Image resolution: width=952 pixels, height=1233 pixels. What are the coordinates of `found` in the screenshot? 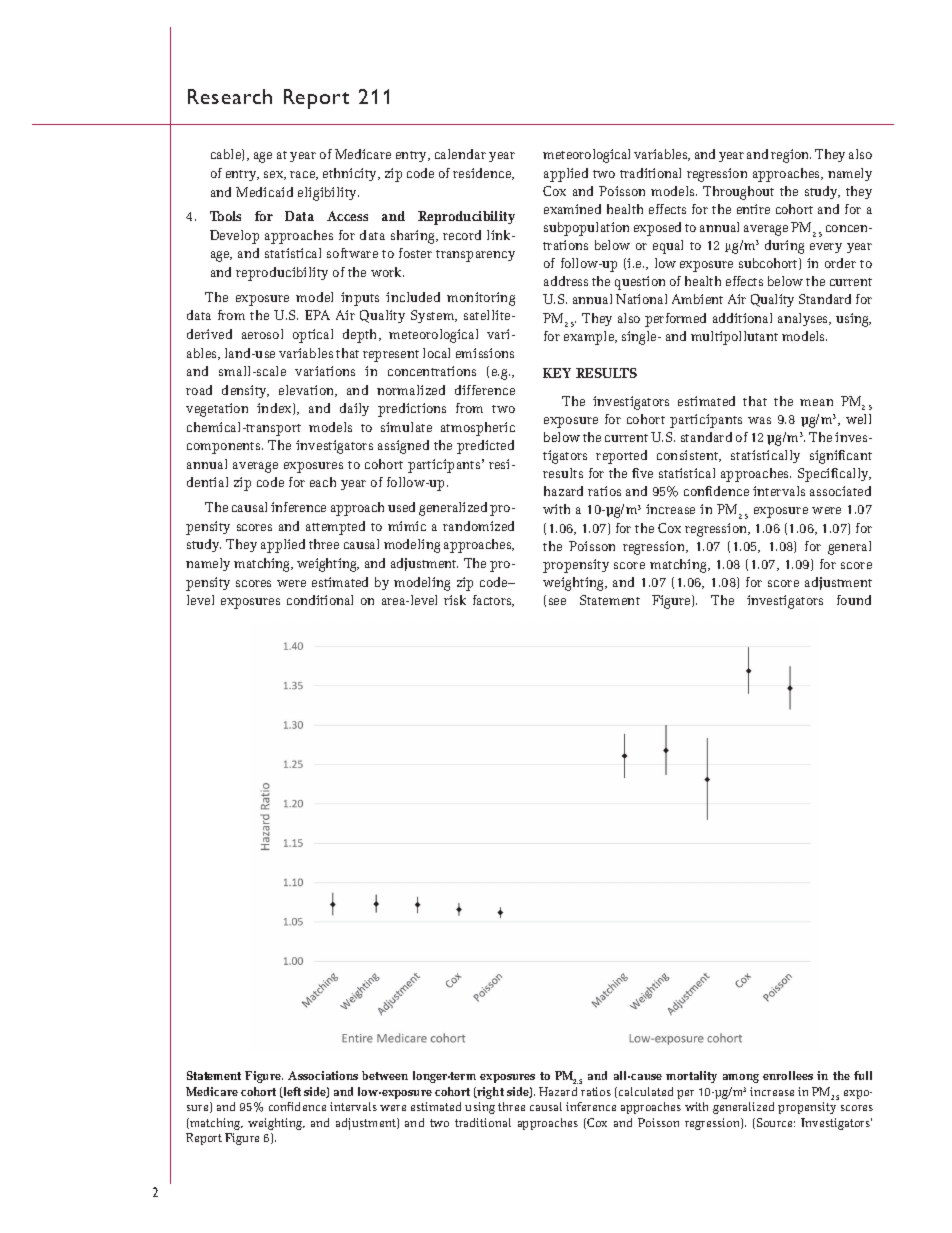 It's located at (854, 600).
